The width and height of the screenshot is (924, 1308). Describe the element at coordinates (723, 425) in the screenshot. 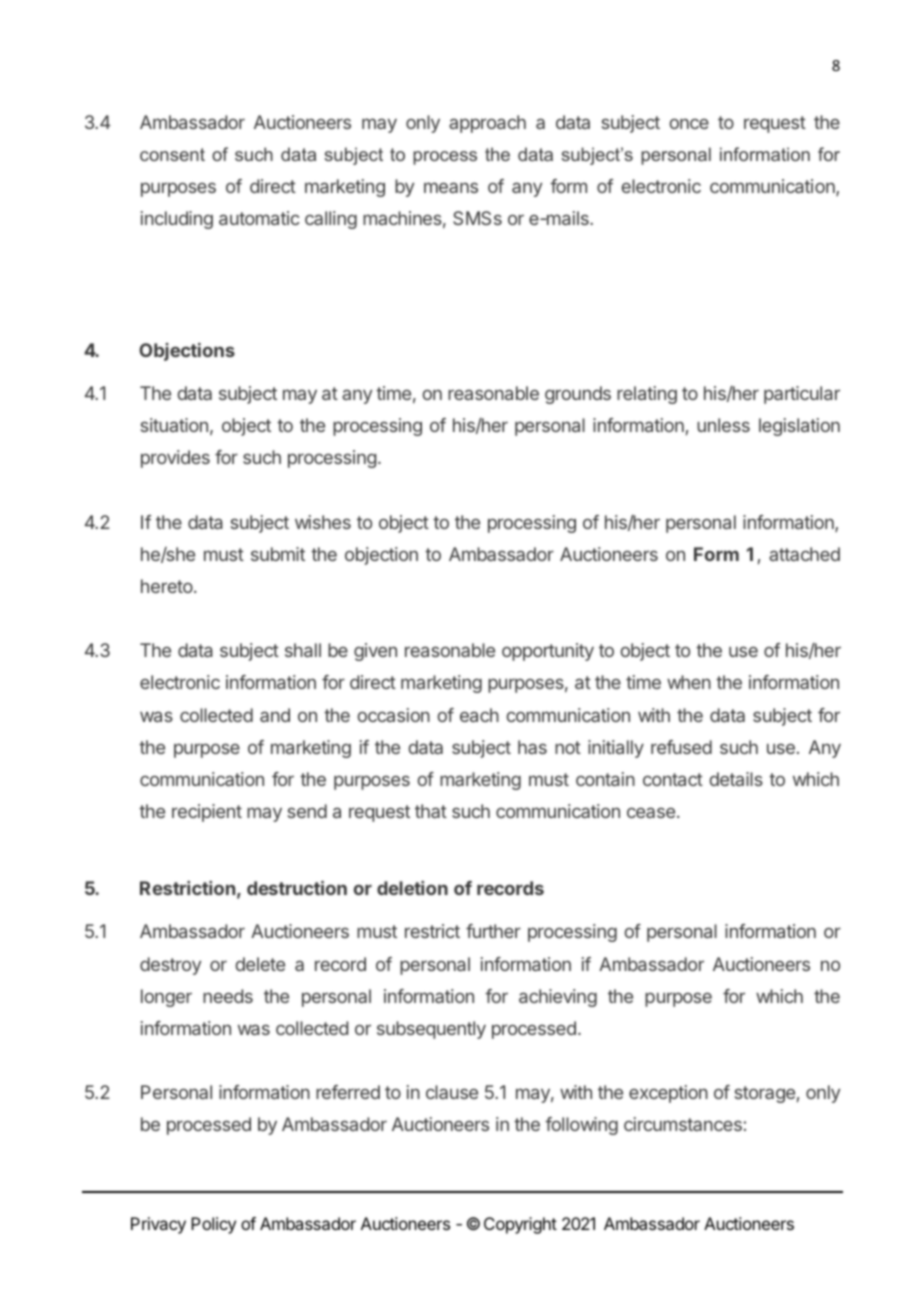

I see `unless` at that location.
